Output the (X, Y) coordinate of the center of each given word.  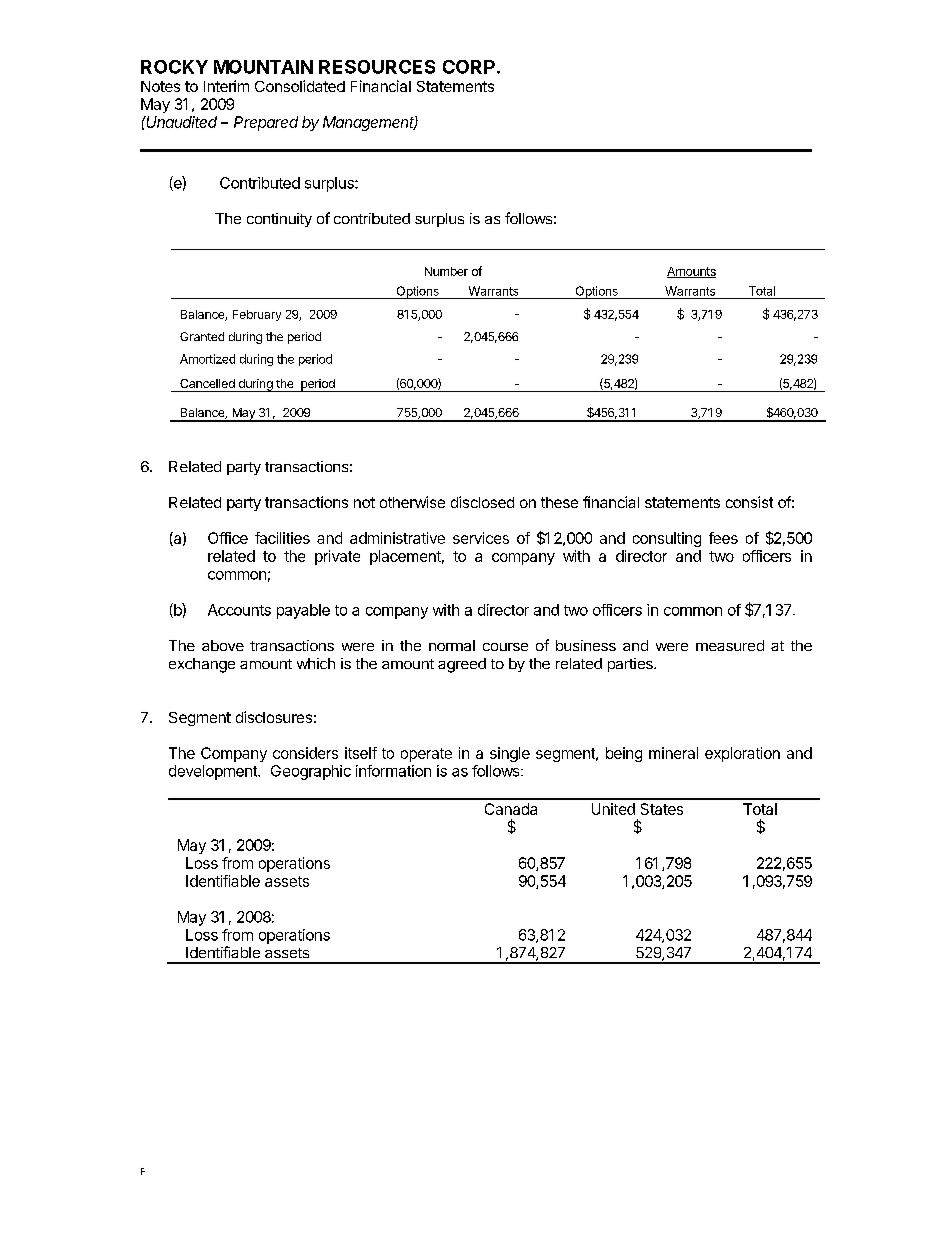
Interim (226, 86)
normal (452, 645)
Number (446, 271)
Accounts (239, 610)
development (214, 772)
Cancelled (207, 383)
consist (749, 502)
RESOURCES (377, 67)
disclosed (482, 502)
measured (730, 645)
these (559, 502)
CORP (469, 67)
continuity (279, 220)
